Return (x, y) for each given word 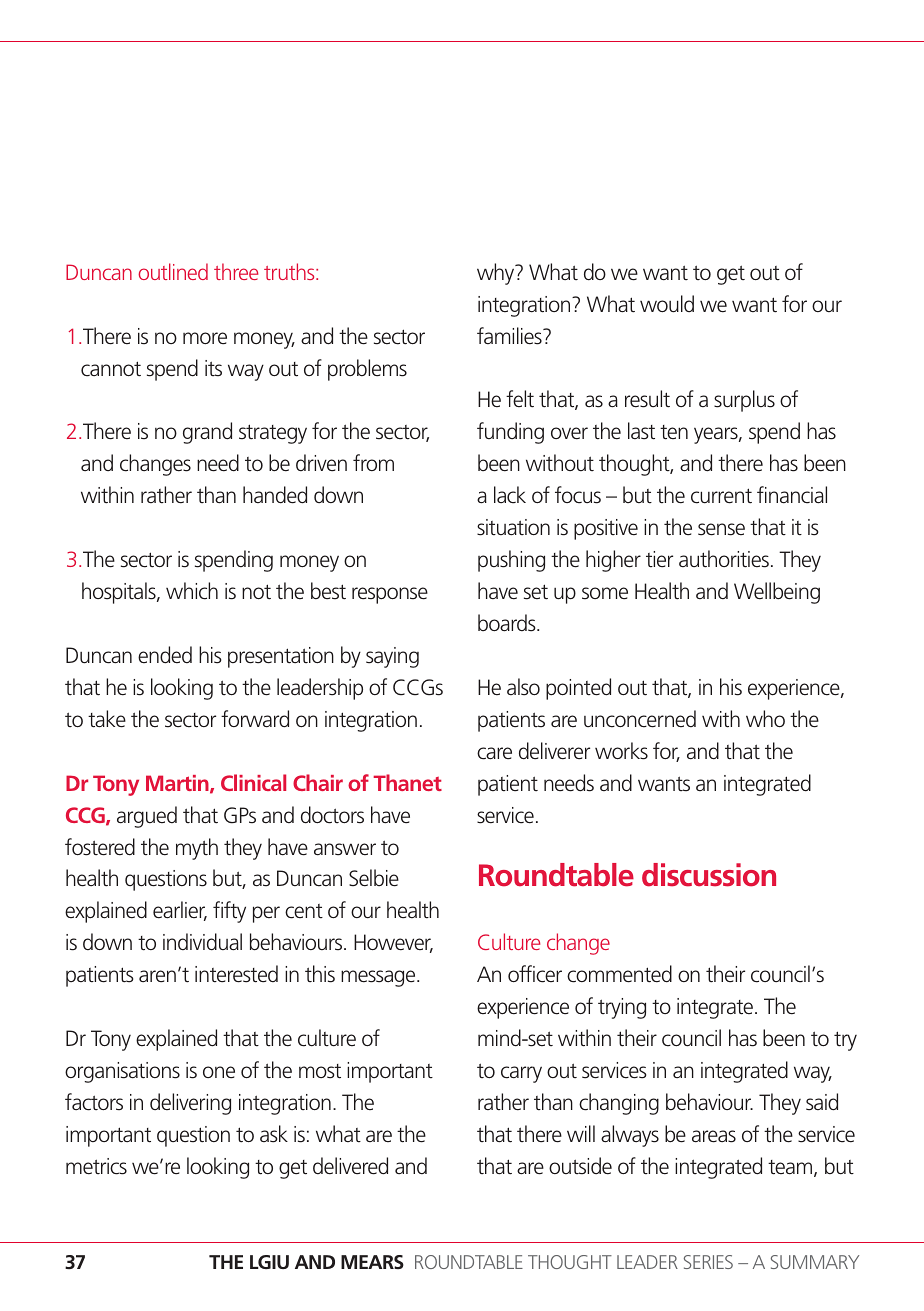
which (192, 591)
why (497, 274)
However (393, 943)
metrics (96, 1166)
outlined (173, 271)
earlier (180, 911)
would (667, 304)
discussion (709, 875)
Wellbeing (777, 593)
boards (508, 623)
